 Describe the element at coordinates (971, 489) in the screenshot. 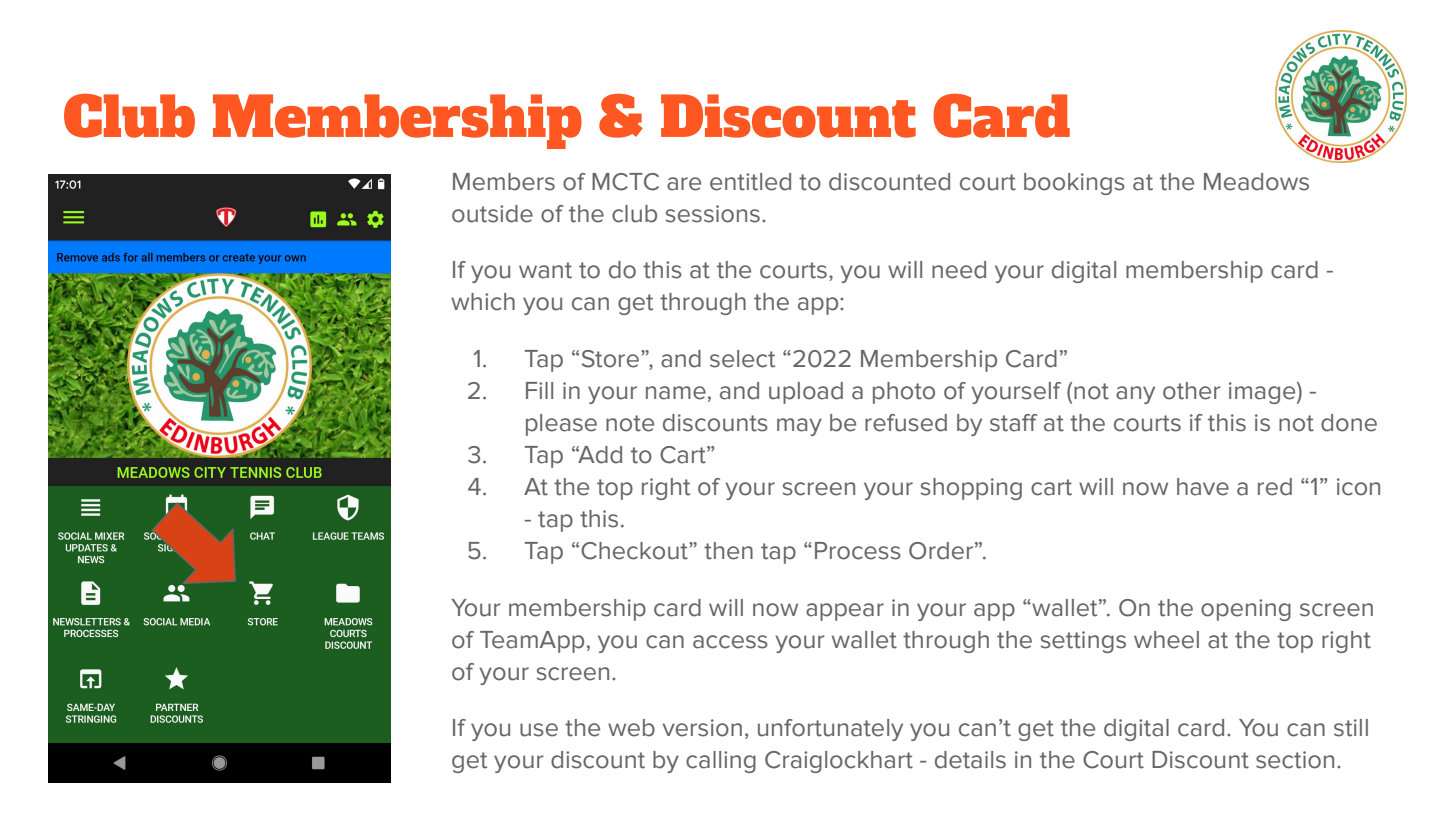

I see `shopping` at that location.
